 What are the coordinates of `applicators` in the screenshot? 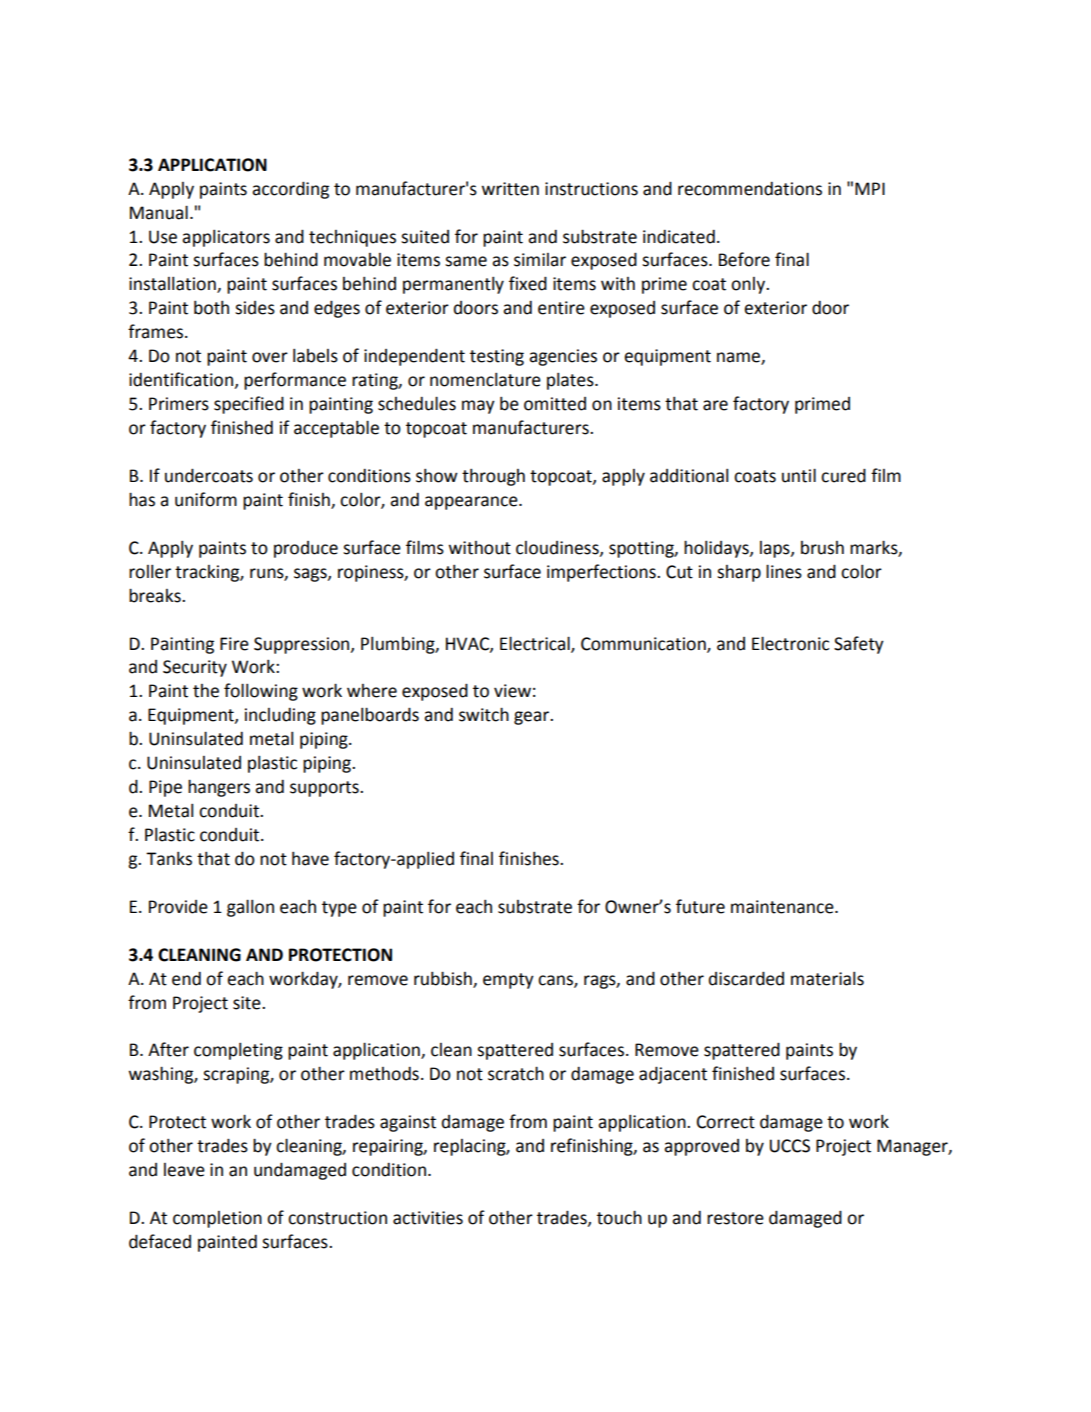 It's located at (226, 238).
